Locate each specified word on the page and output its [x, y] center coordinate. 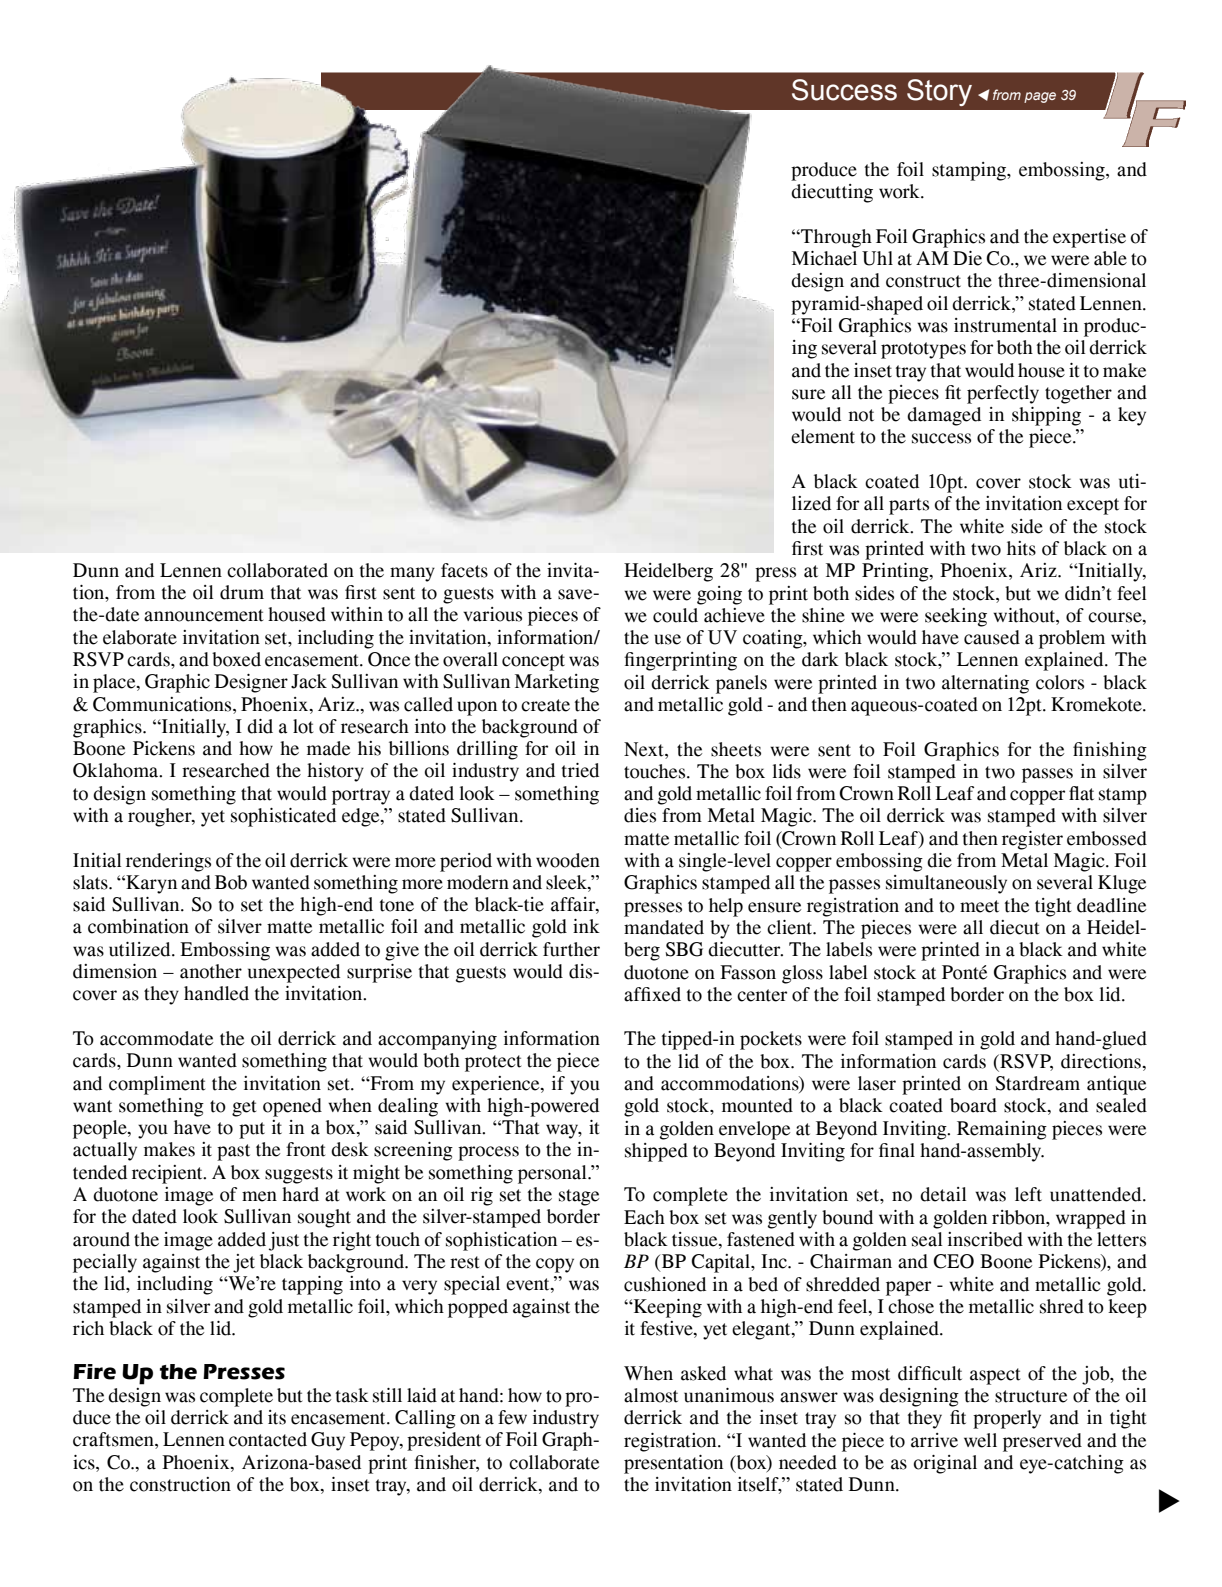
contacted [268, 1439]
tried [580, 770]
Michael [824, 258]
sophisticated [283, 817]
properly [1007, 1419]
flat [1081, 793]
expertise [1089, 238]
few [512, 1417]
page [1040, 97]
